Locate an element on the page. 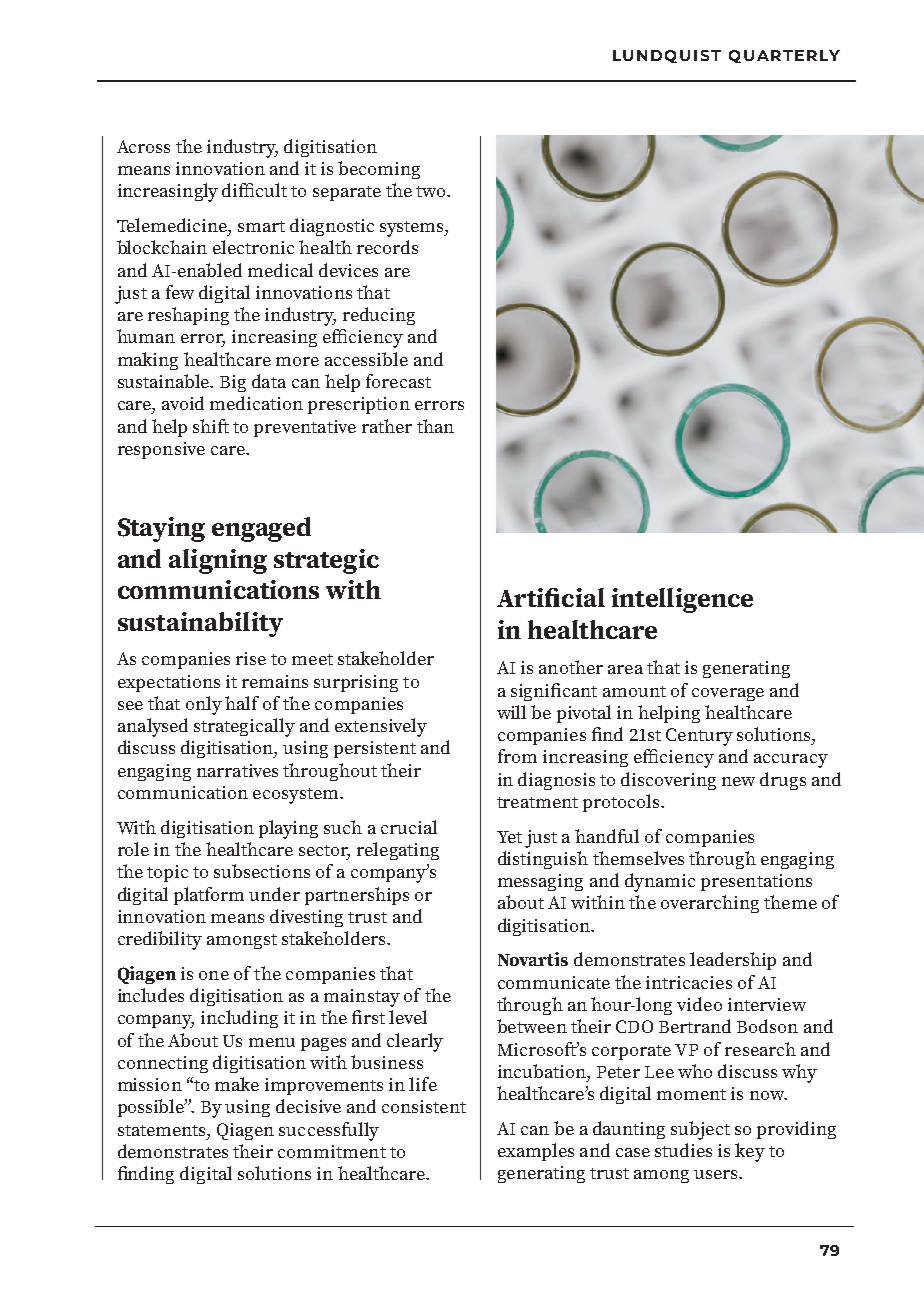  possible is located at coordinates (152, 1108).
